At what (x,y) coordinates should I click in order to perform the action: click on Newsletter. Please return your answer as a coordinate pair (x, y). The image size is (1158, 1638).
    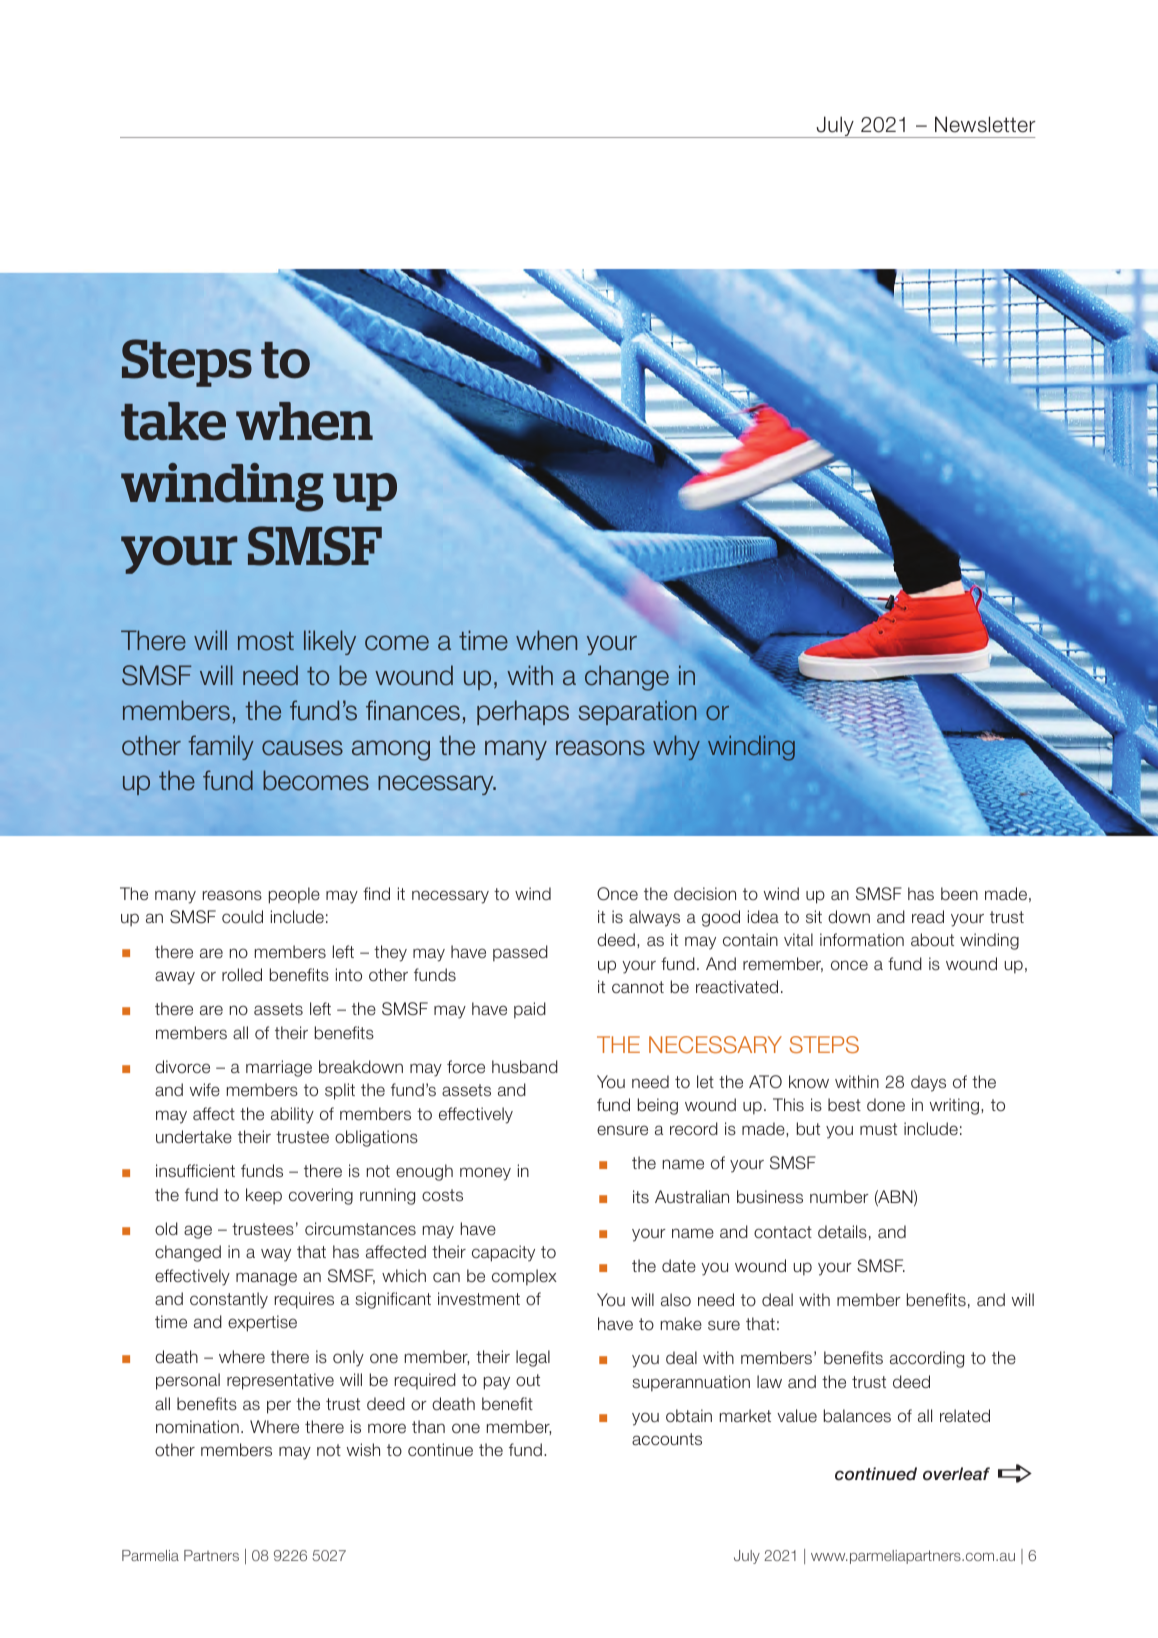
    Looking at the image, I should click on (985, 124).
